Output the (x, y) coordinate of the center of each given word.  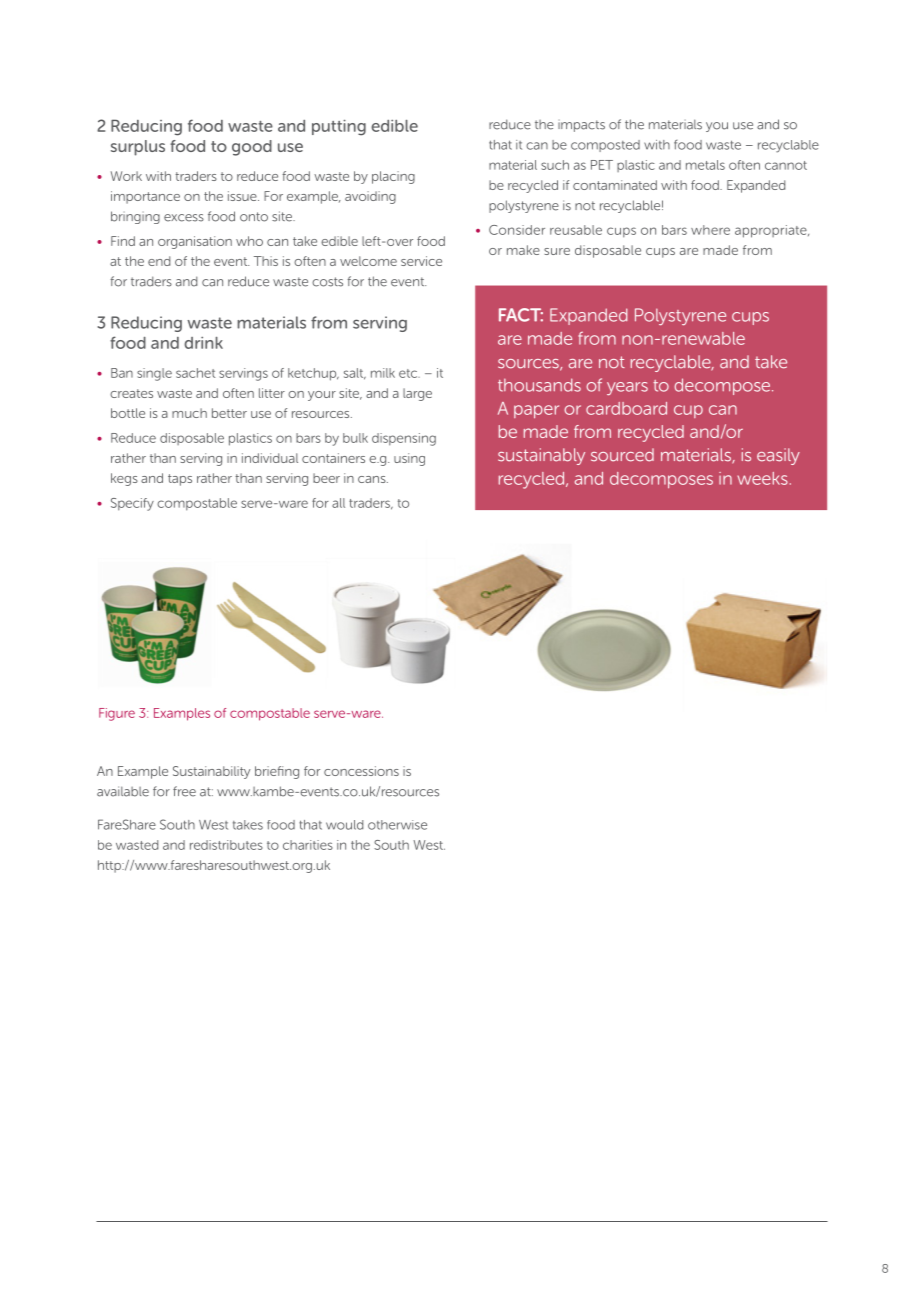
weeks (762, 478)
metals (705, 165)
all (338, 503)
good (252, 148)
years (627, 389)
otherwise (397, 825)
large (417, 394)
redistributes (226, 845)
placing (393, 177)
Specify (132, 504)
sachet (195, 373)
